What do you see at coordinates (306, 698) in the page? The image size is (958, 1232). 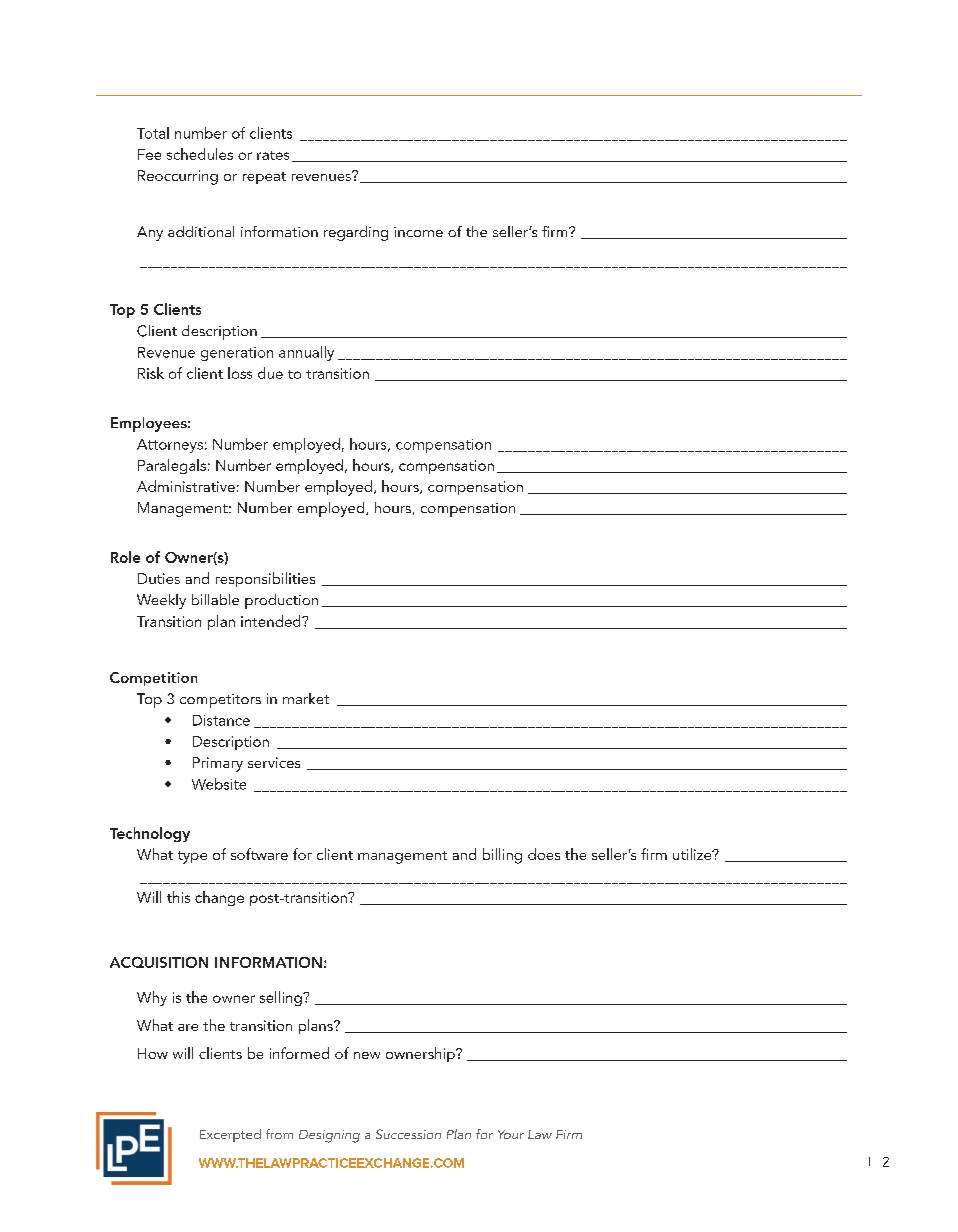 I see `market` at bounding box center [306, 698].
